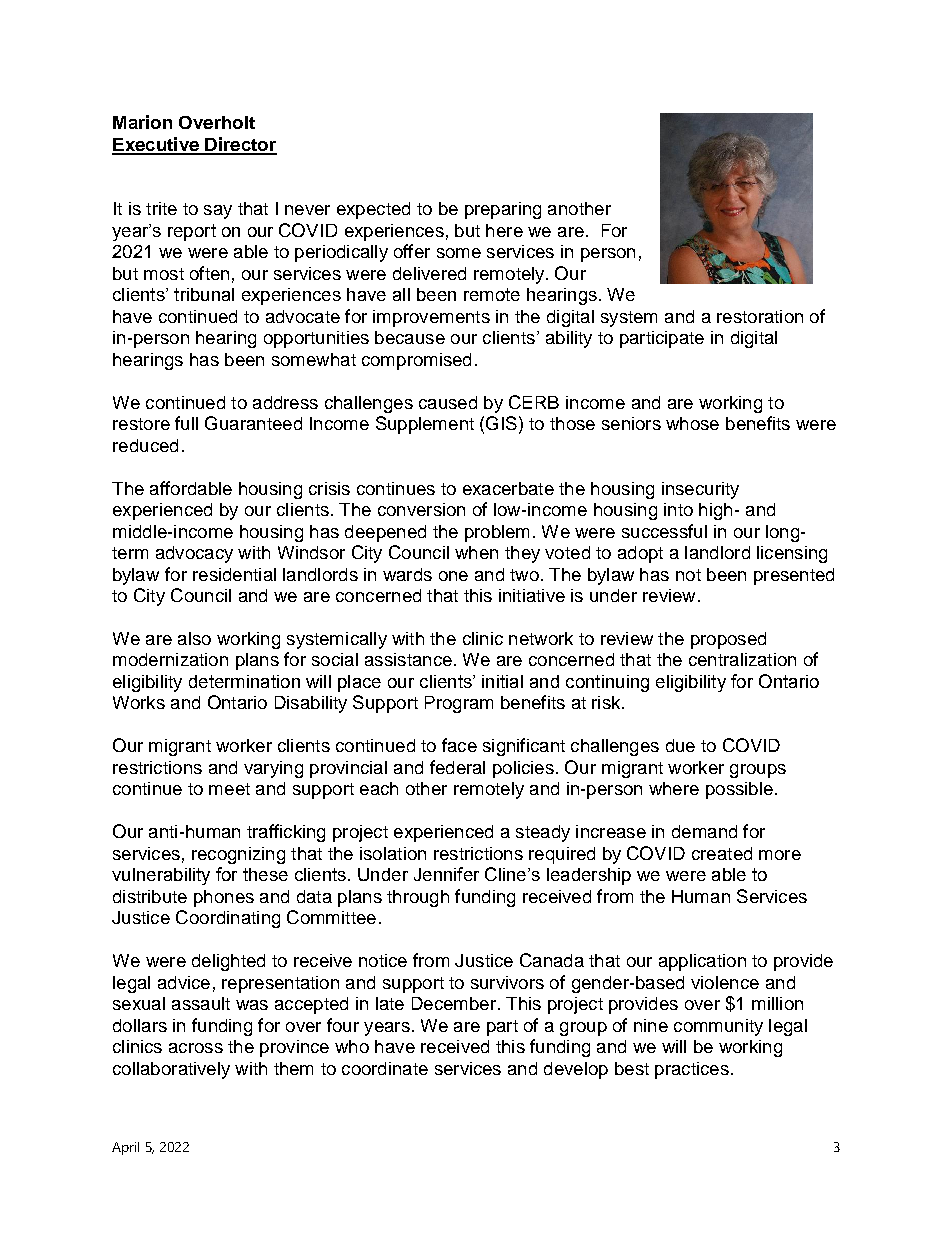 The width and height of the image is (952, 1233). I want to click on also, so click(194, 638).
